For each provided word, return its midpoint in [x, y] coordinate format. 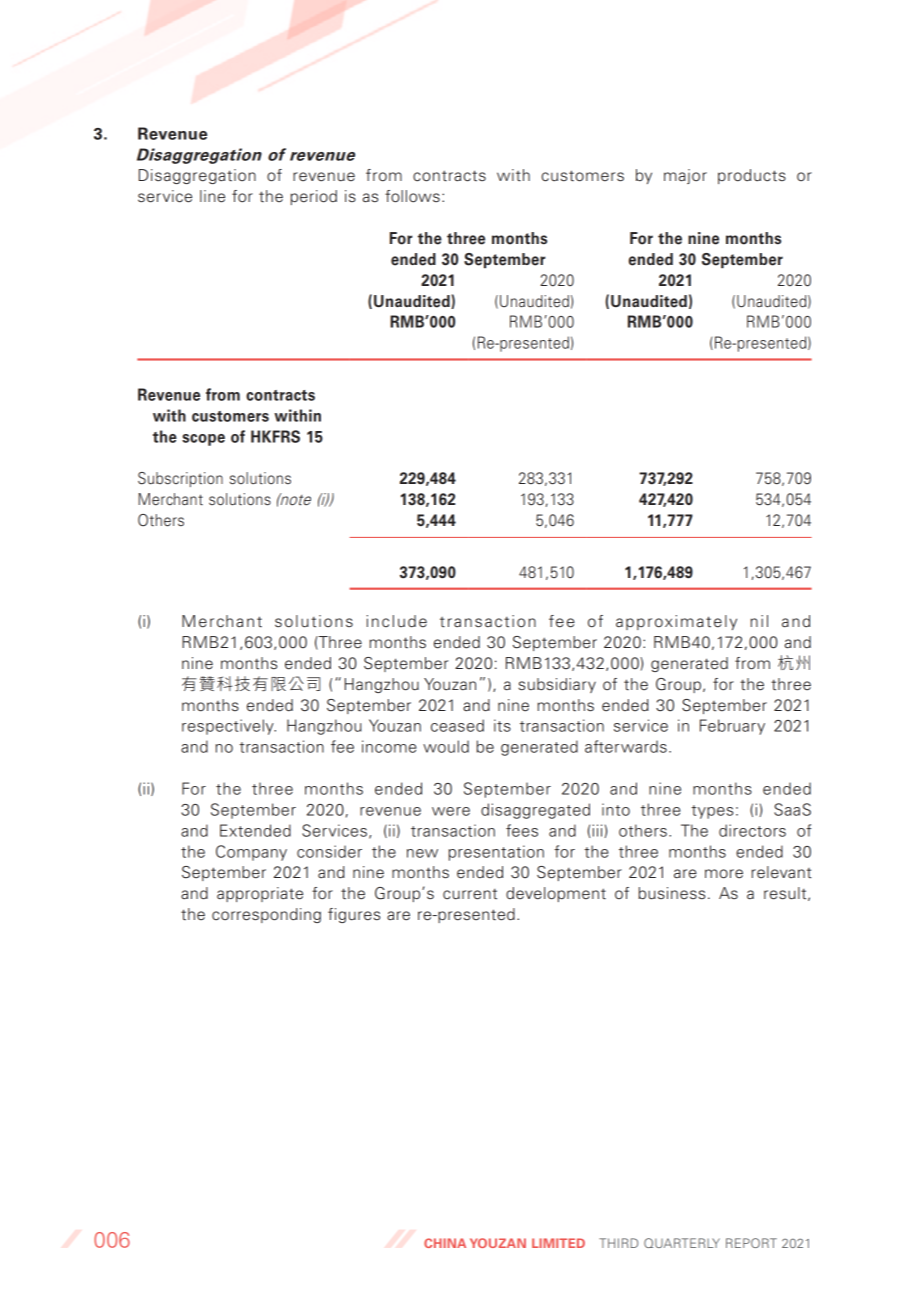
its [502, 725]
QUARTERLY [682, 1243]
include [396, 621]
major [685, 176]
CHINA [445, 1243]
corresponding [266, 915]
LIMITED [558, 1243]
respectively [229, 727]
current [470, 894]
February [732, 727]
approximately [676, 622]
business [671, 893]
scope [203, 440]
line [212, 196]
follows [412, 196]
